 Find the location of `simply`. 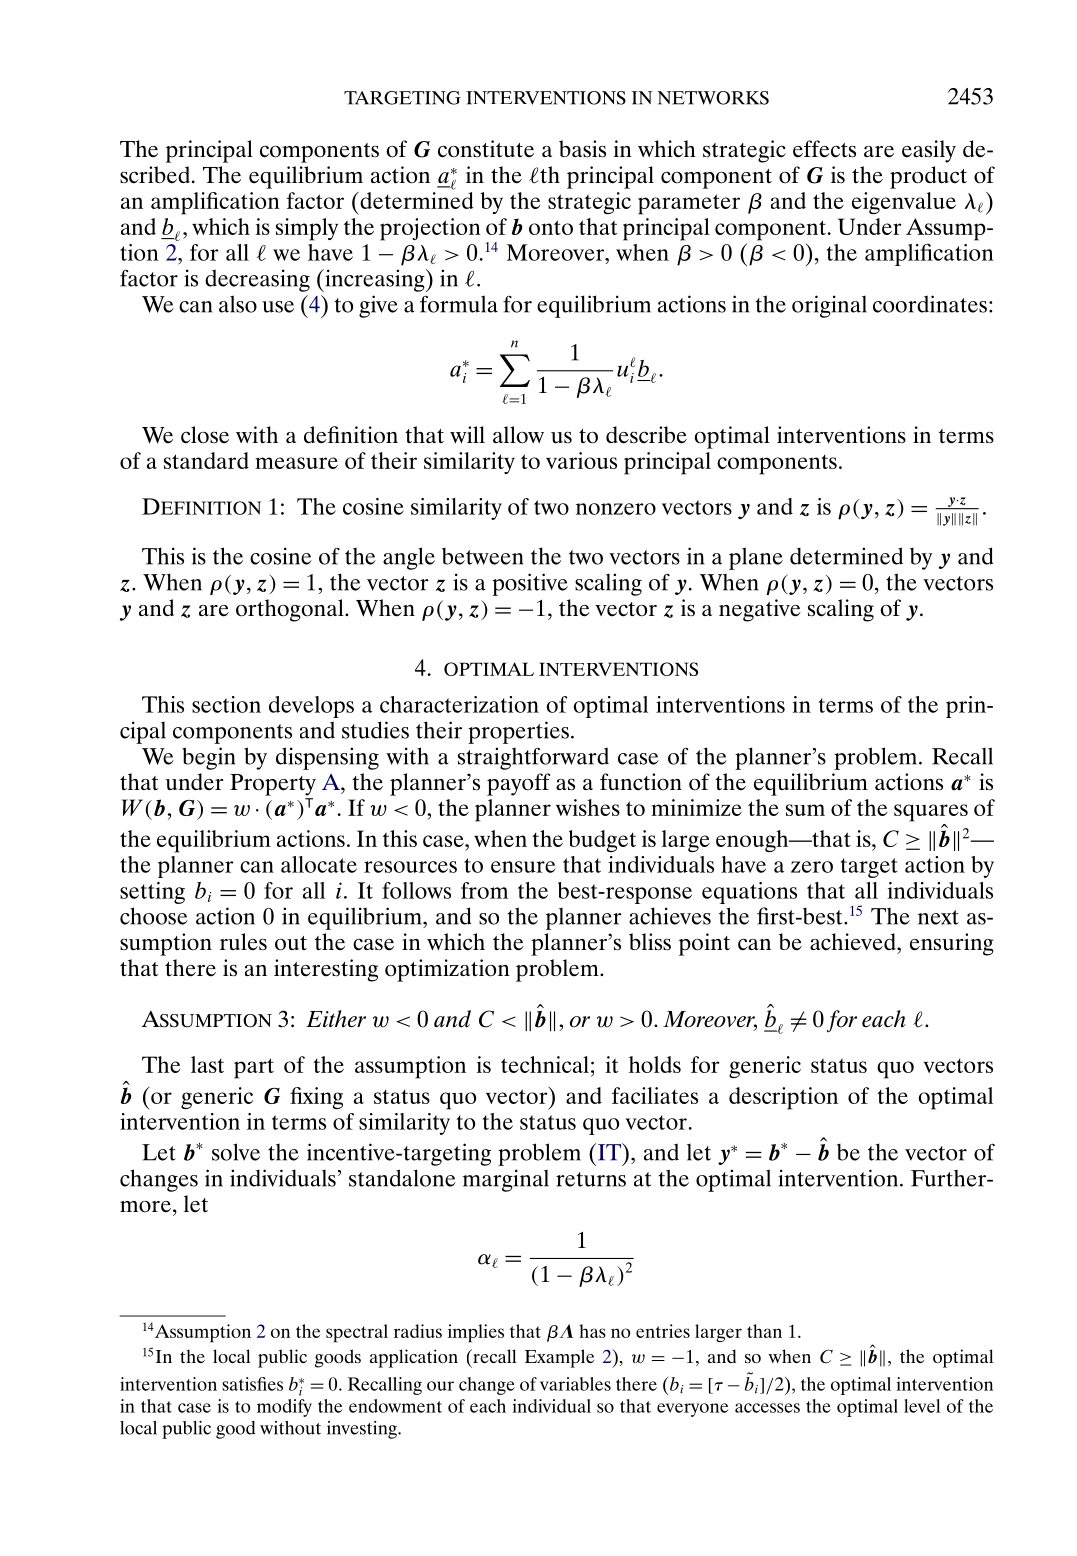

simply is located at coordinates (307, 229).
